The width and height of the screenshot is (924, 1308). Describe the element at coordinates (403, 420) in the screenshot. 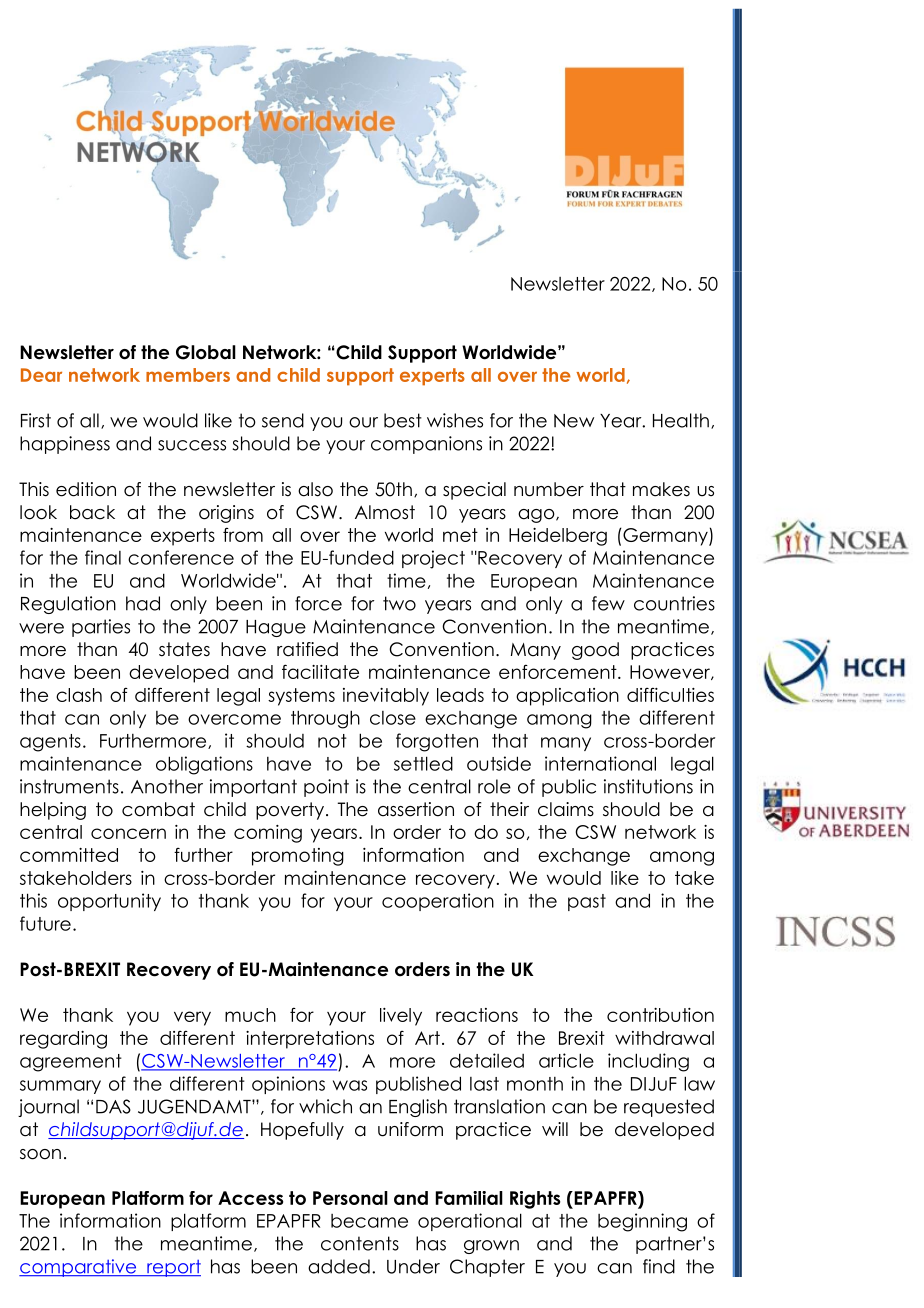

I see `best` at that location.
